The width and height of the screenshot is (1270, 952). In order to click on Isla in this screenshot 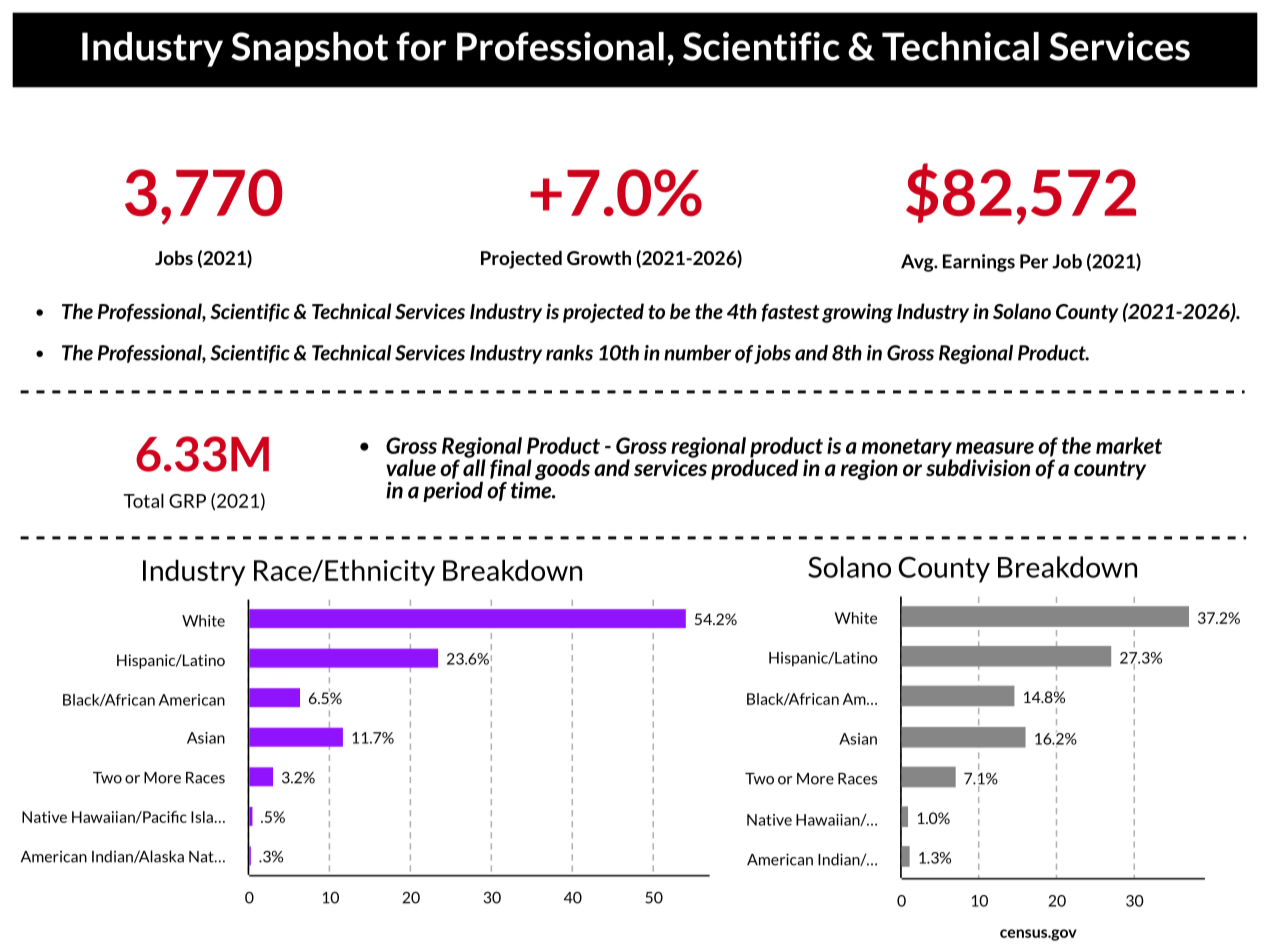, I will do `click(202, 817)`.
